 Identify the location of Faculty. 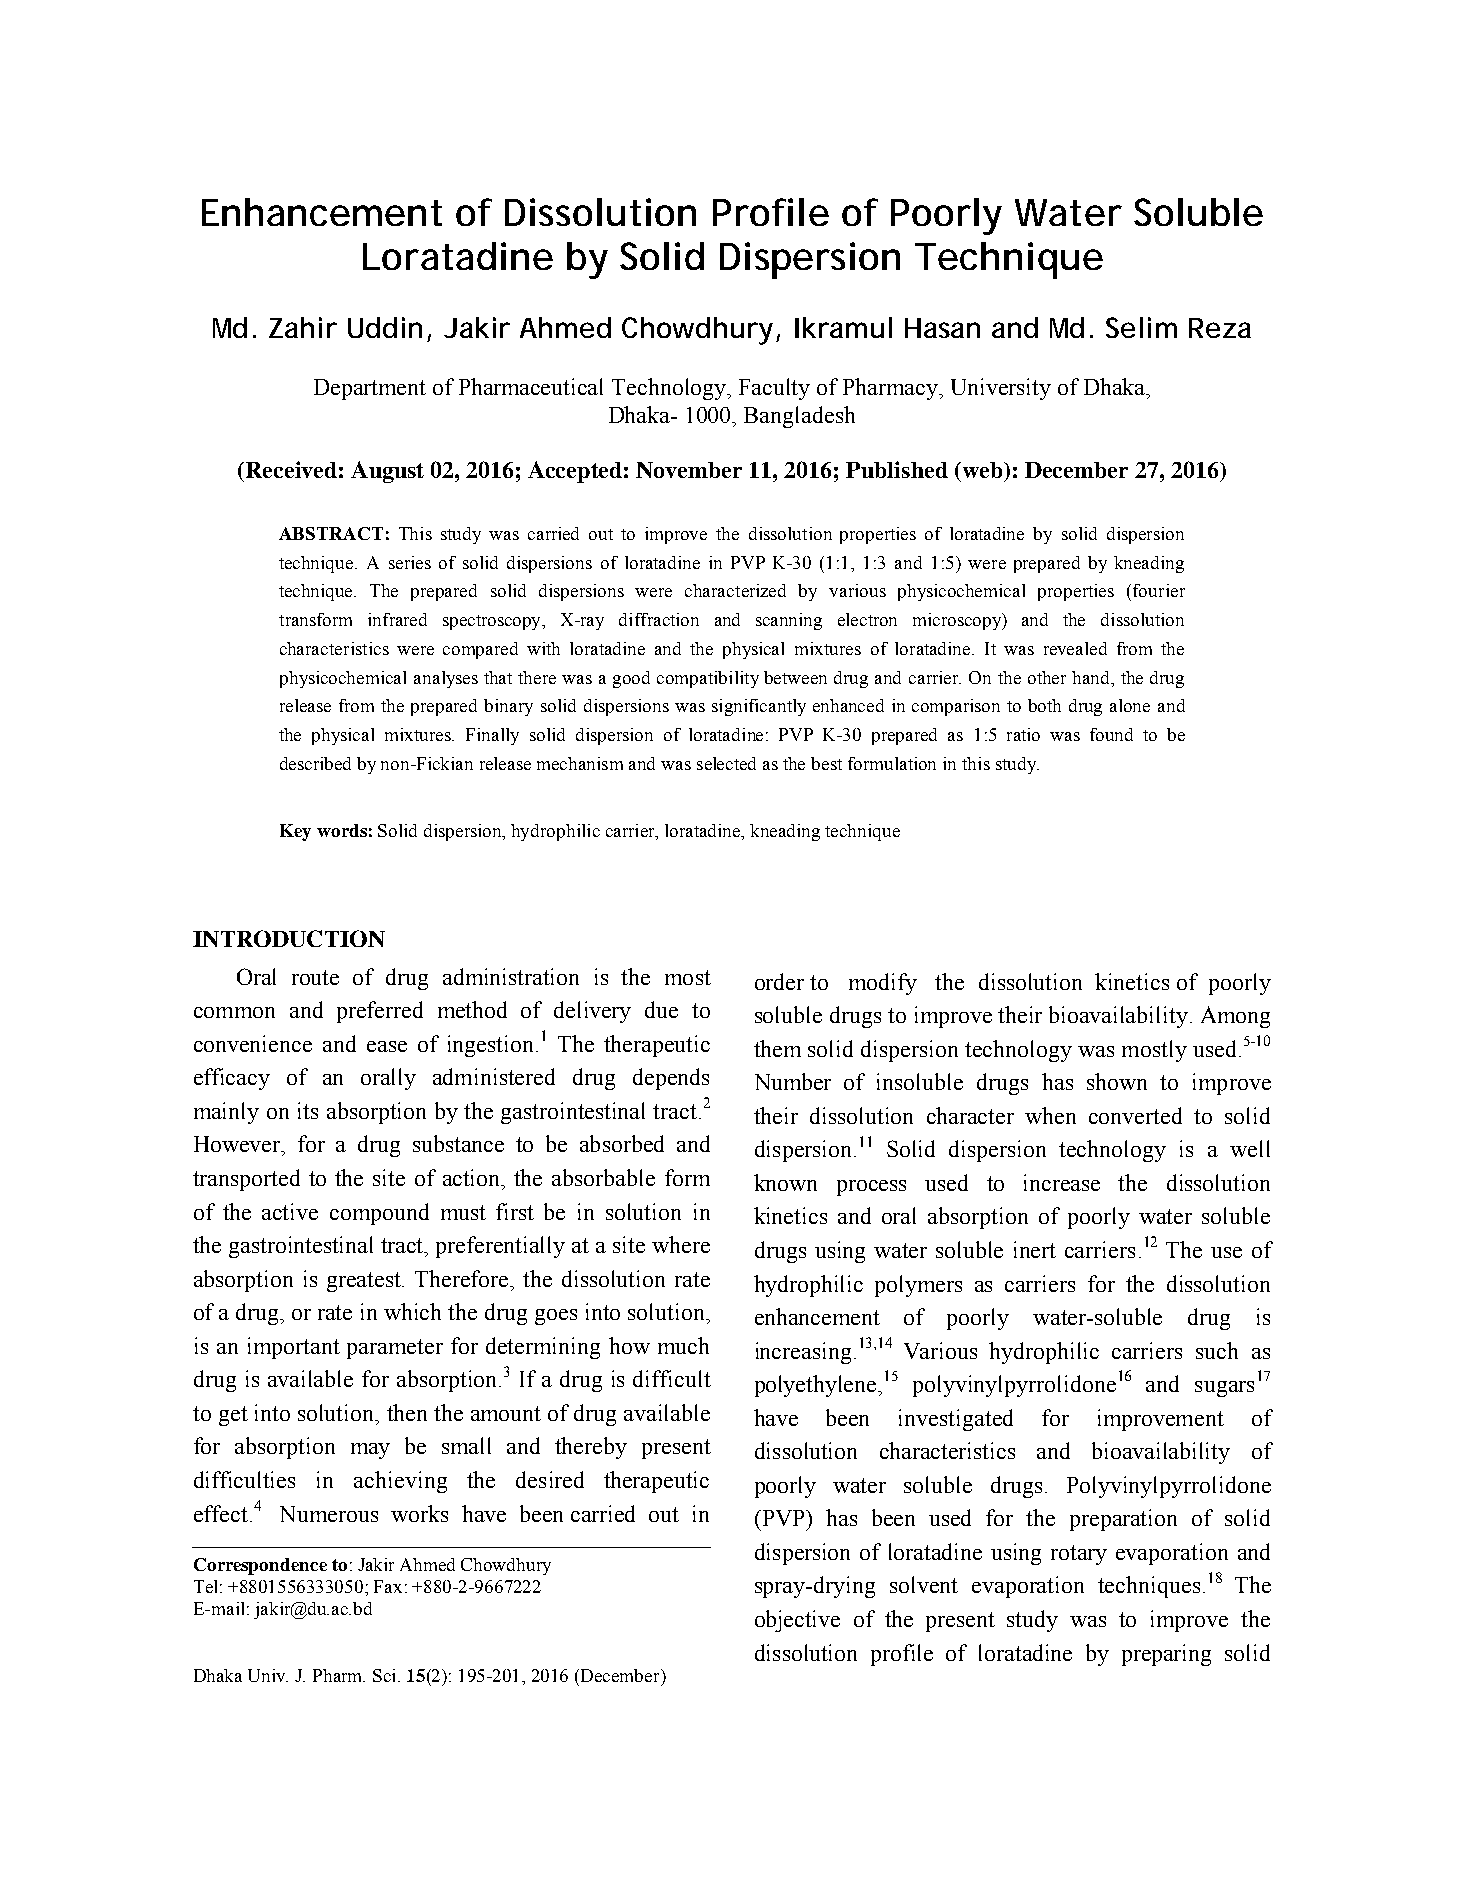
(774, 389).
